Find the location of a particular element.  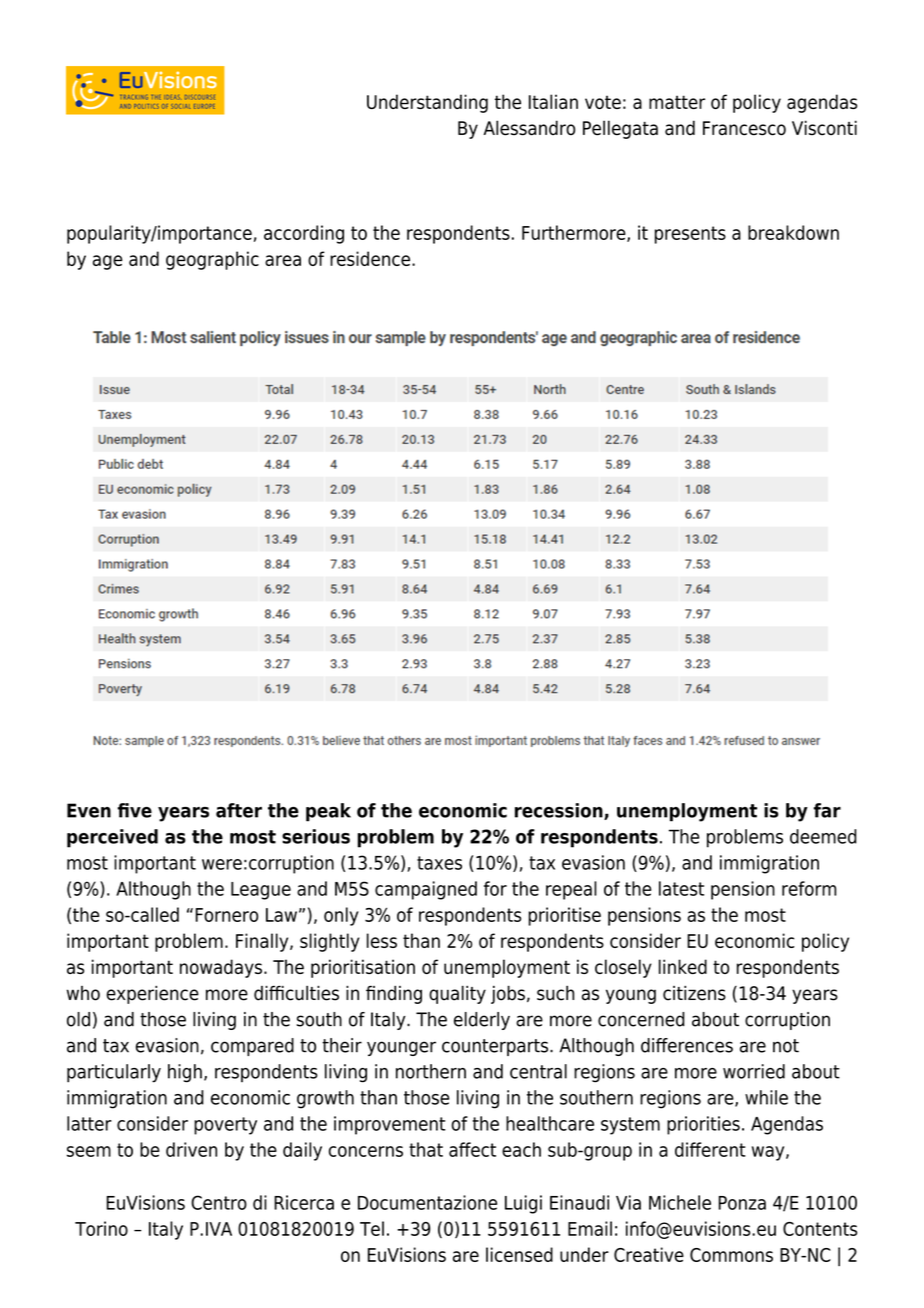

perceived is located at coordinates (112, 838).
